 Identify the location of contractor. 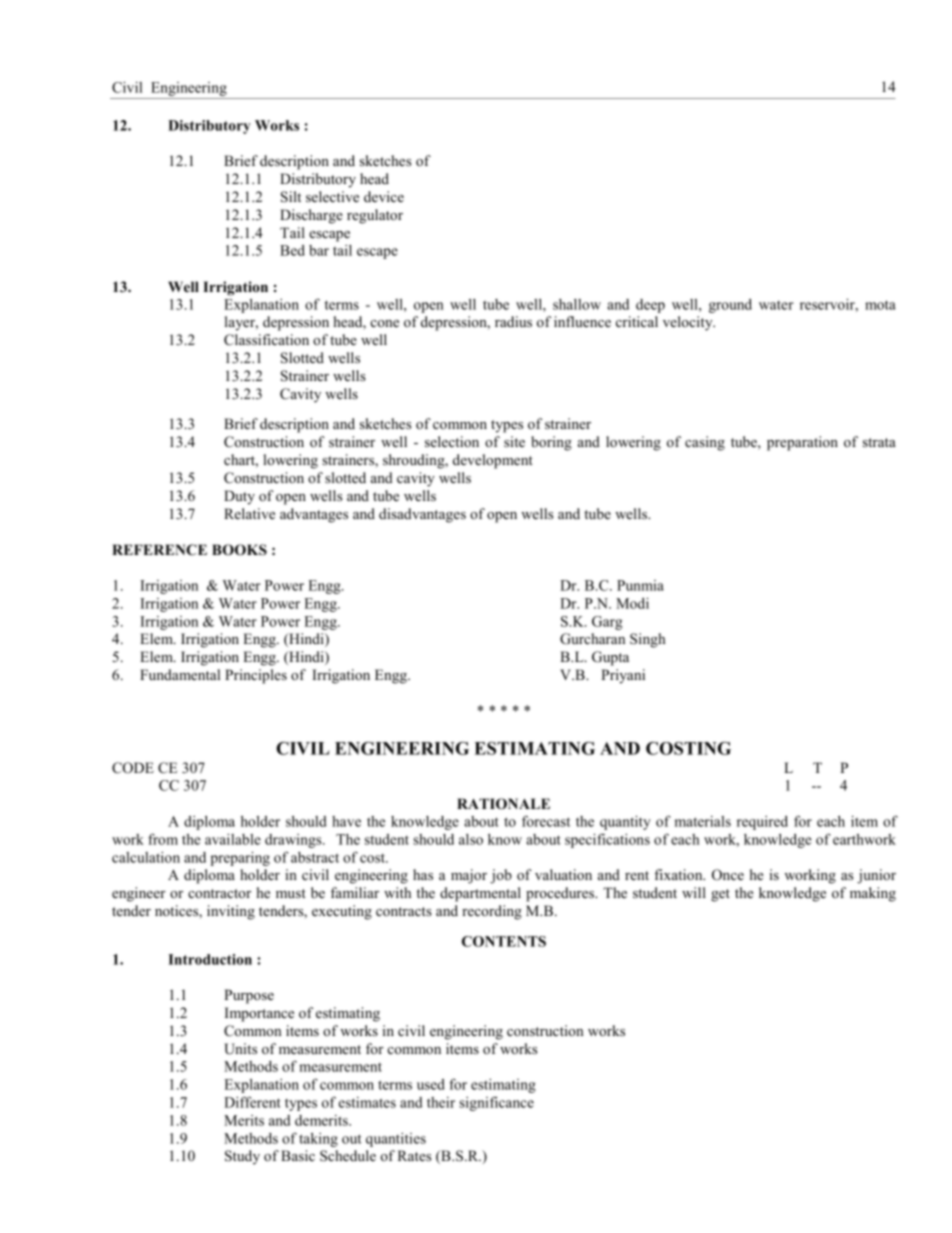
(219, 893).
